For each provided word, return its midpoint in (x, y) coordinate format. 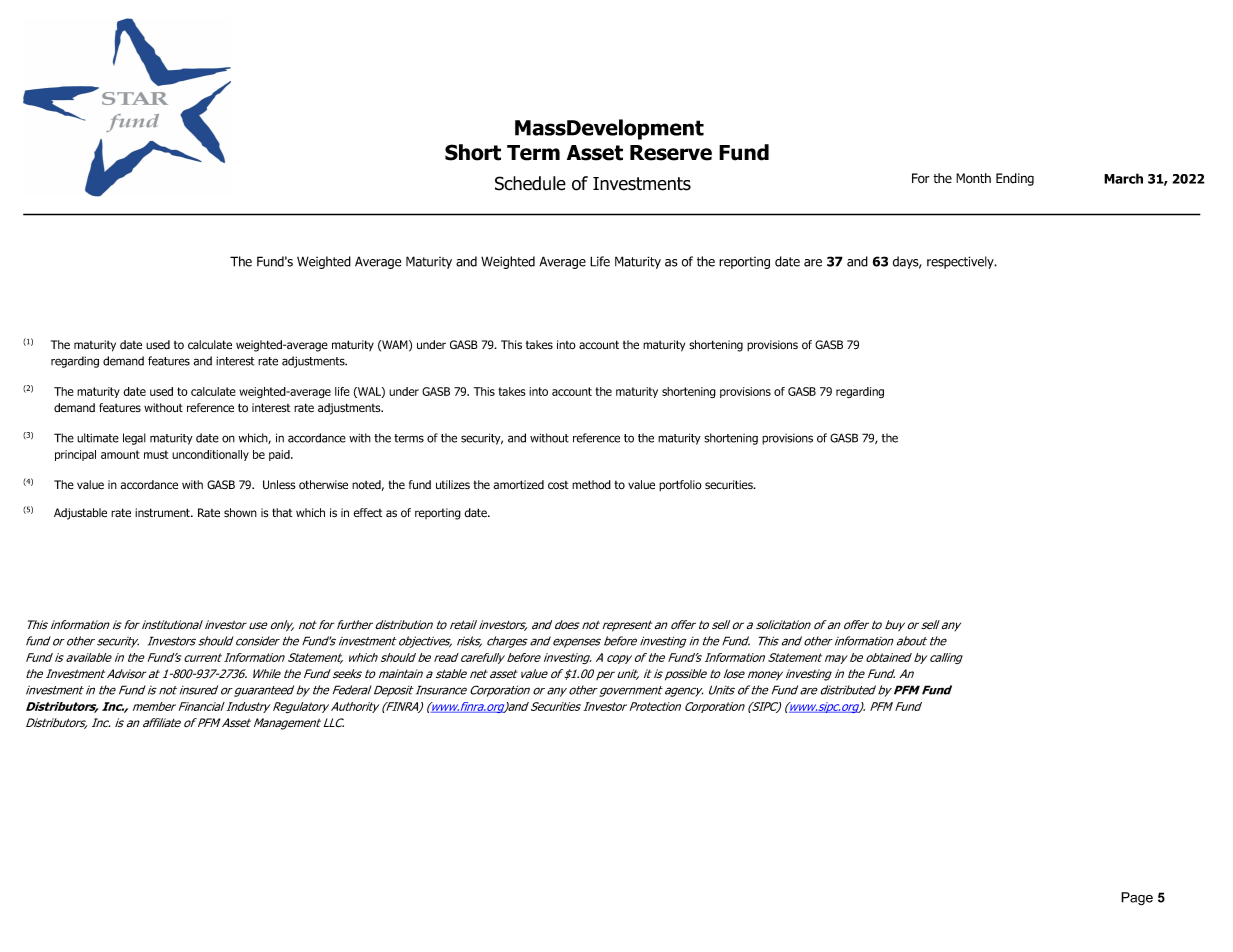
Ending (1015, 179)
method (591, 485)
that (282, 512)
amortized (519, 485)
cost (558, 485)
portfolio (680, 485)
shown (240, 513)
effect (368, 513)
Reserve (671, 153)
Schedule (530, 183)
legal (134, 439)
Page (1137, 899)
